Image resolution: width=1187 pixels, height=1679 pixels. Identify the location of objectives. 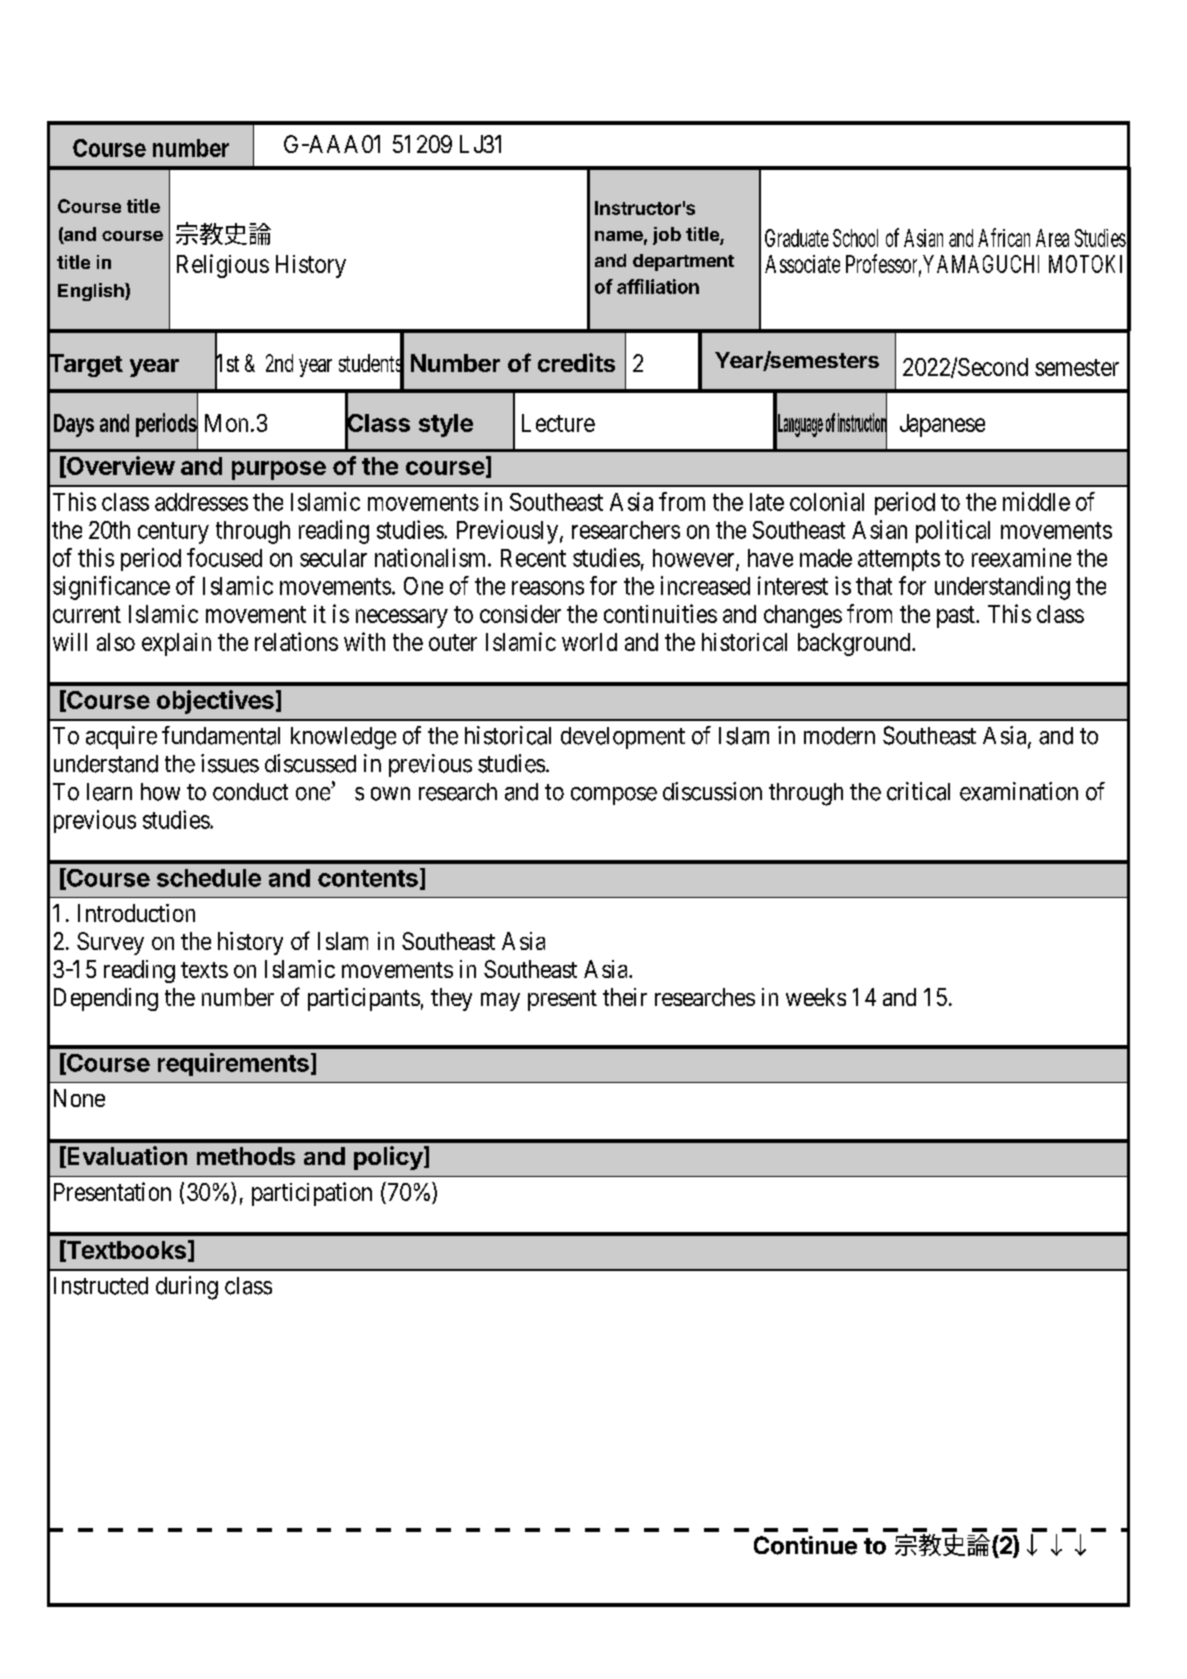
(215, 702).
